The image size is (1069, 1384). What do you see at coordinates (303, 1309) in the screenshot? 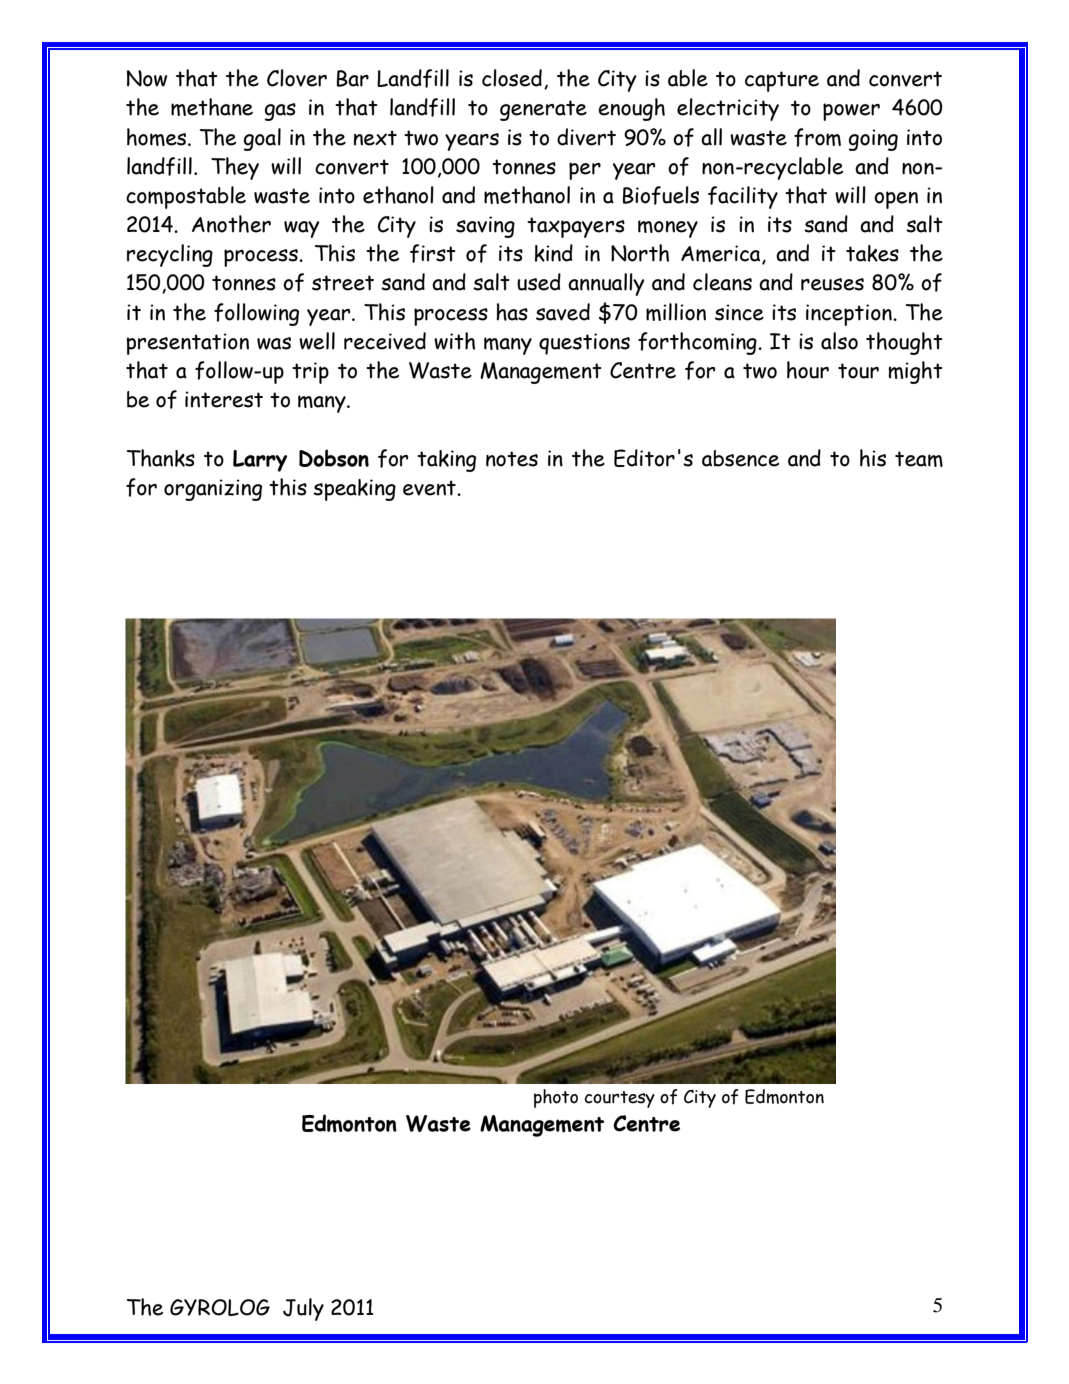
I see `July` at bounding box center [303, 1309].
